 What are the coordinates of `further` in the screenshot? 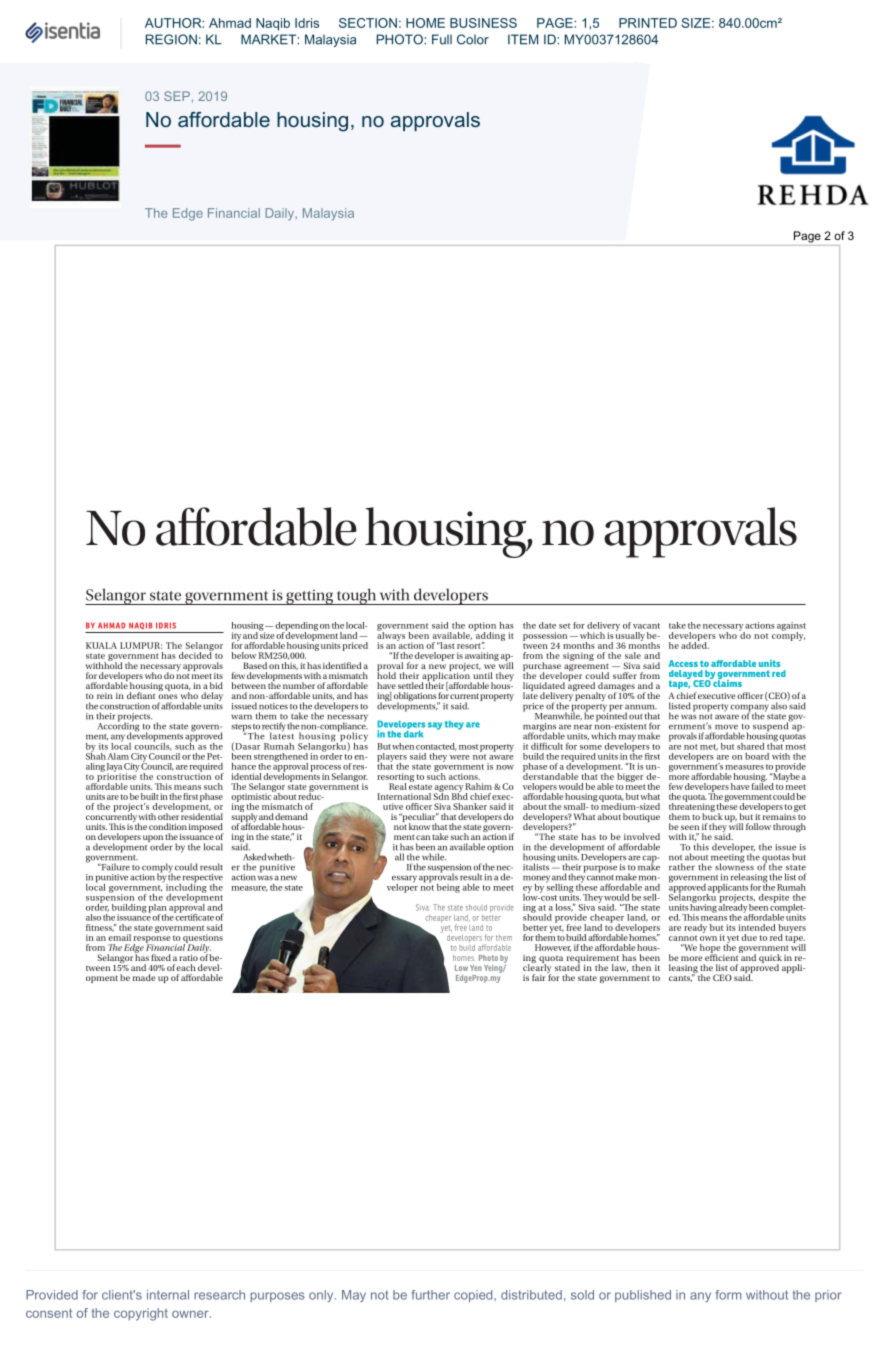 It's located at (431, 1295).
